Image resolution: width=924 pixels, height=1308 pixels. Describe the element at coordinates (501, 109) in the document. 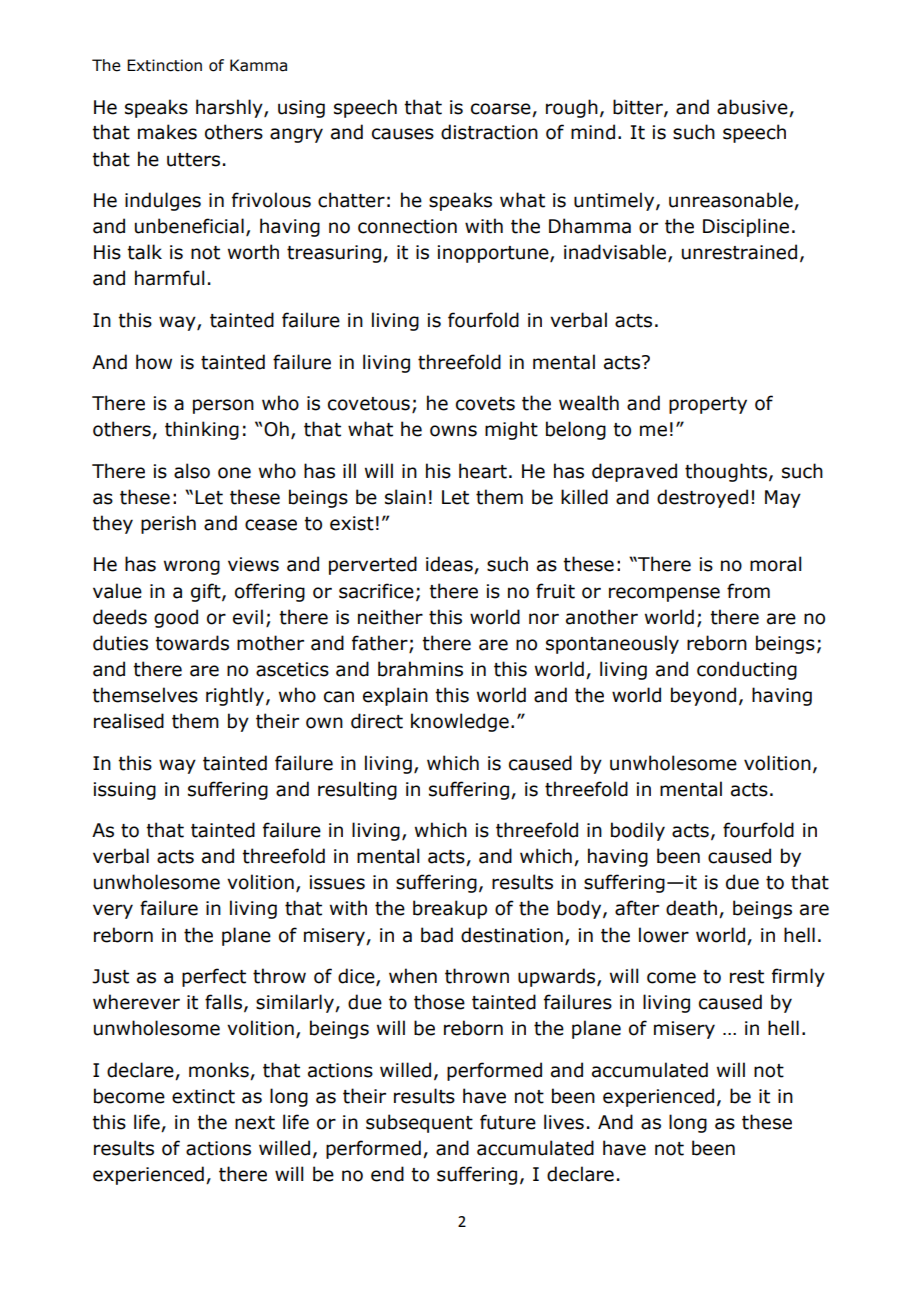

I see `coarse` at that location.
